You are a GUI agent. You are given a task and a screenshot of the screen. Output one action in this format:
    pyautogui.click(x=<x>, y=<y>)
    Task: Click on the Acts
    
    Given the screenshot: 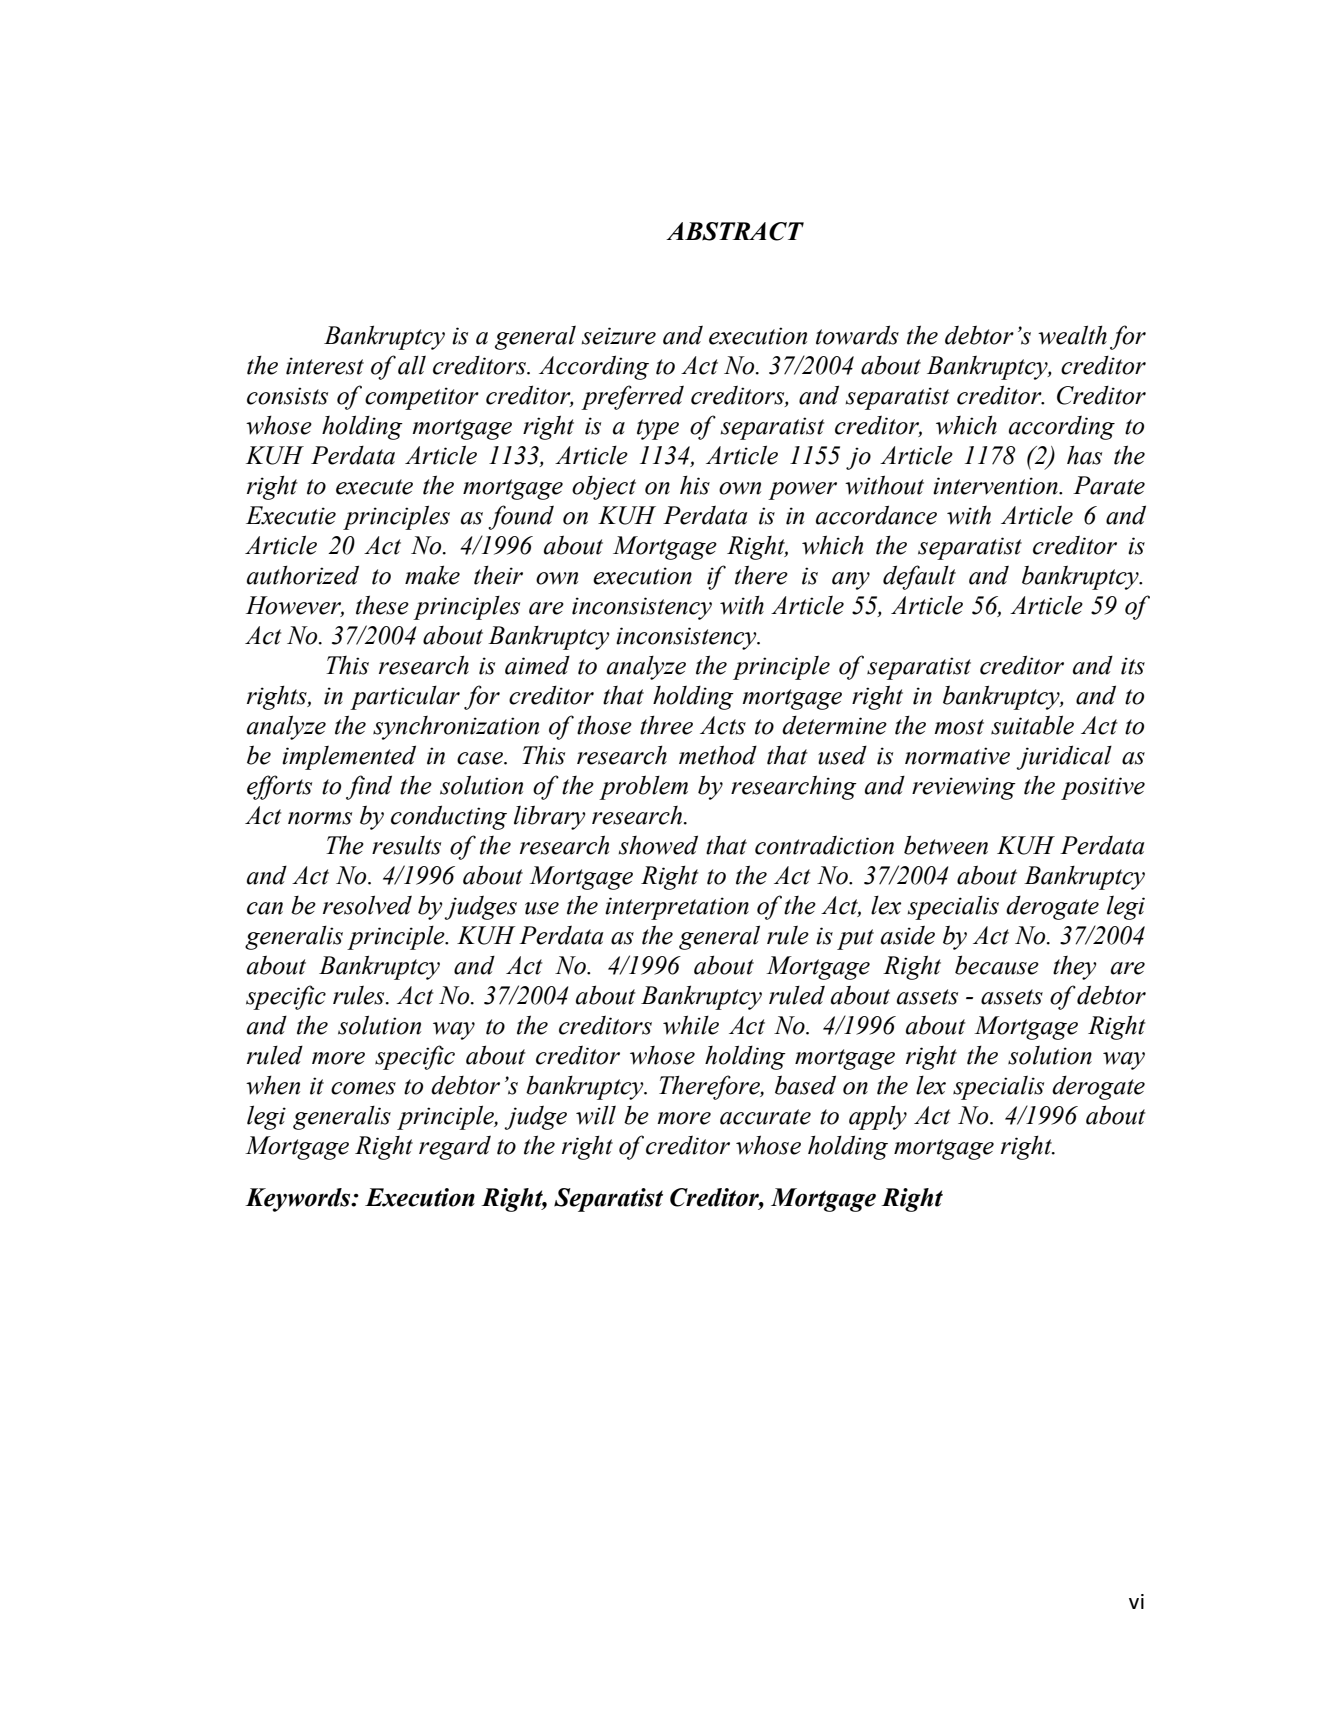 What is the action you would take?
    pyautogui.click(x=723, y=725)
